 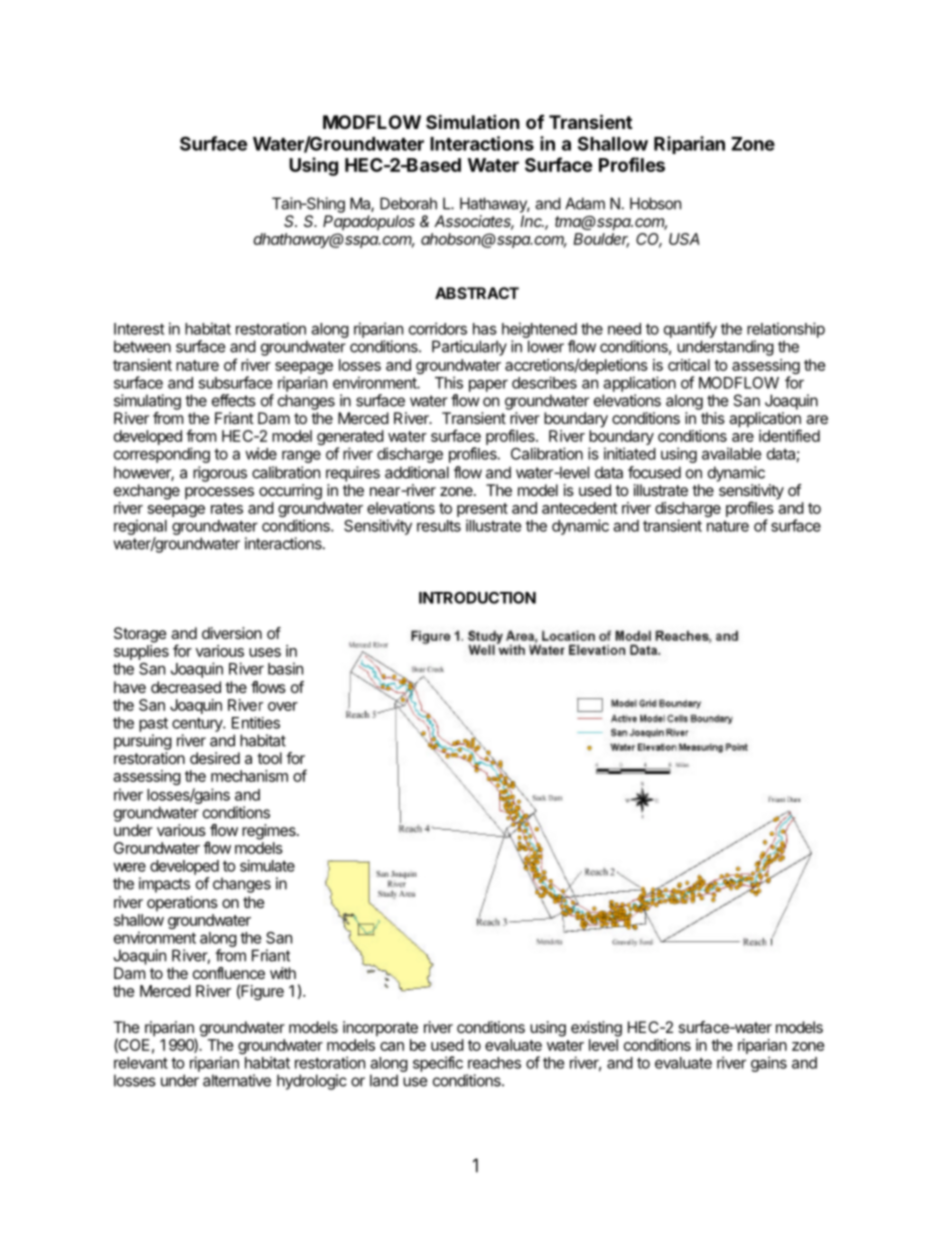 What do you see at coordinates (408, 203) in the page?
I see `Deborah` at bounding box center [408, 203].
